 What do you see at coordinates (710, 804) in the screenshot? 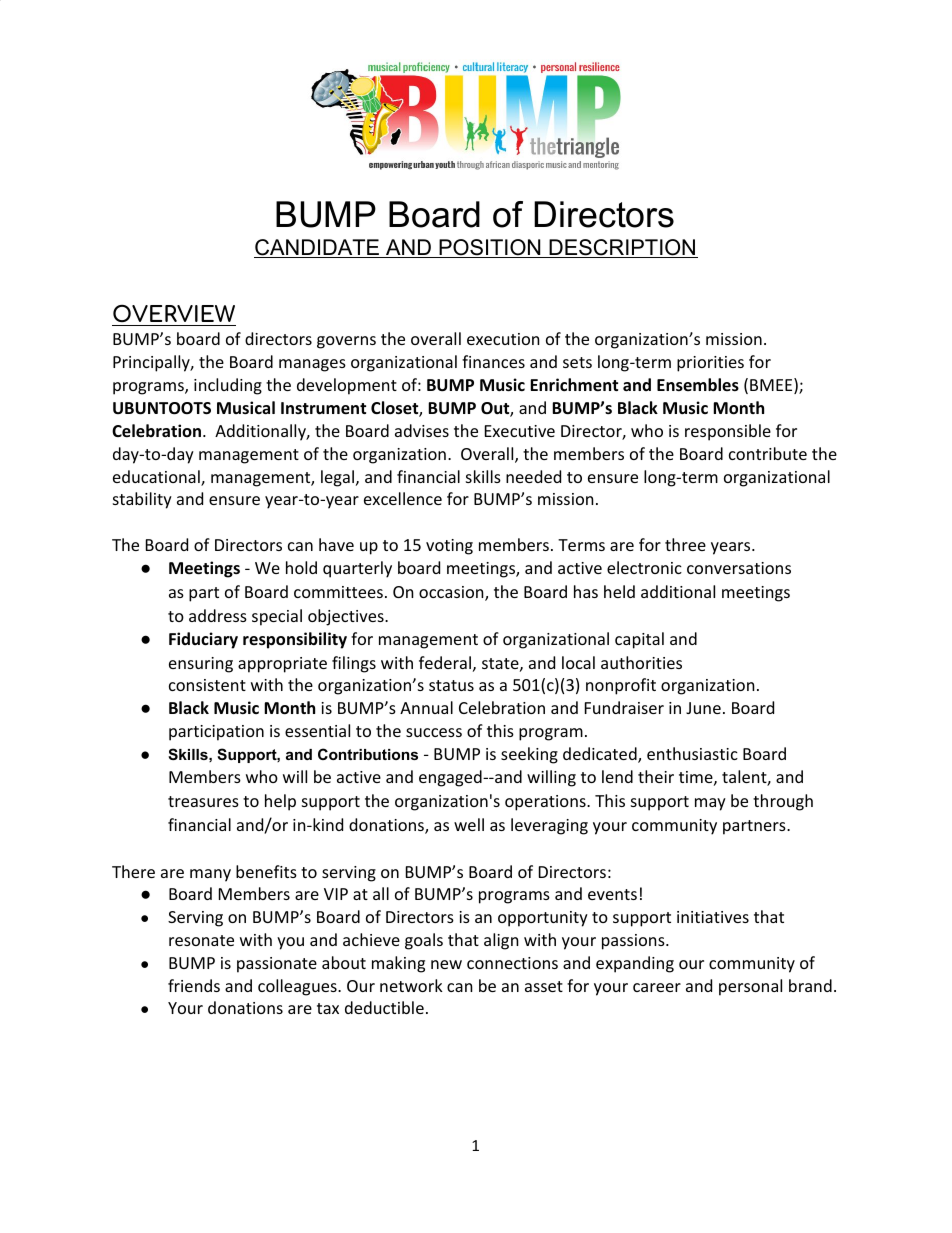
I see `may` at bounding box center [710, 804].
